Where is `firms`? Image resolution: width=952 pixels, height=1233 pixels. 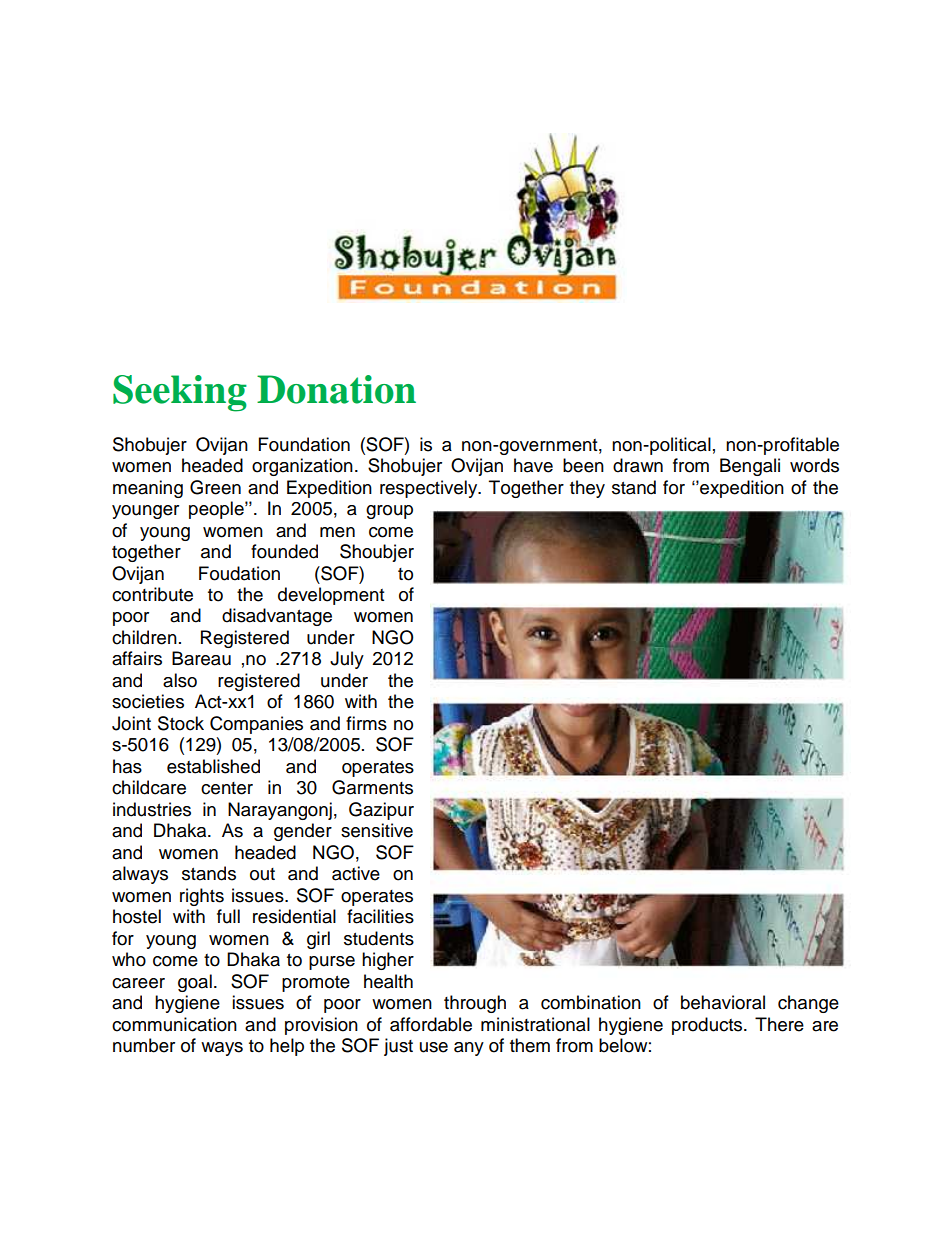
firms is located at coordinates (366, 723).
